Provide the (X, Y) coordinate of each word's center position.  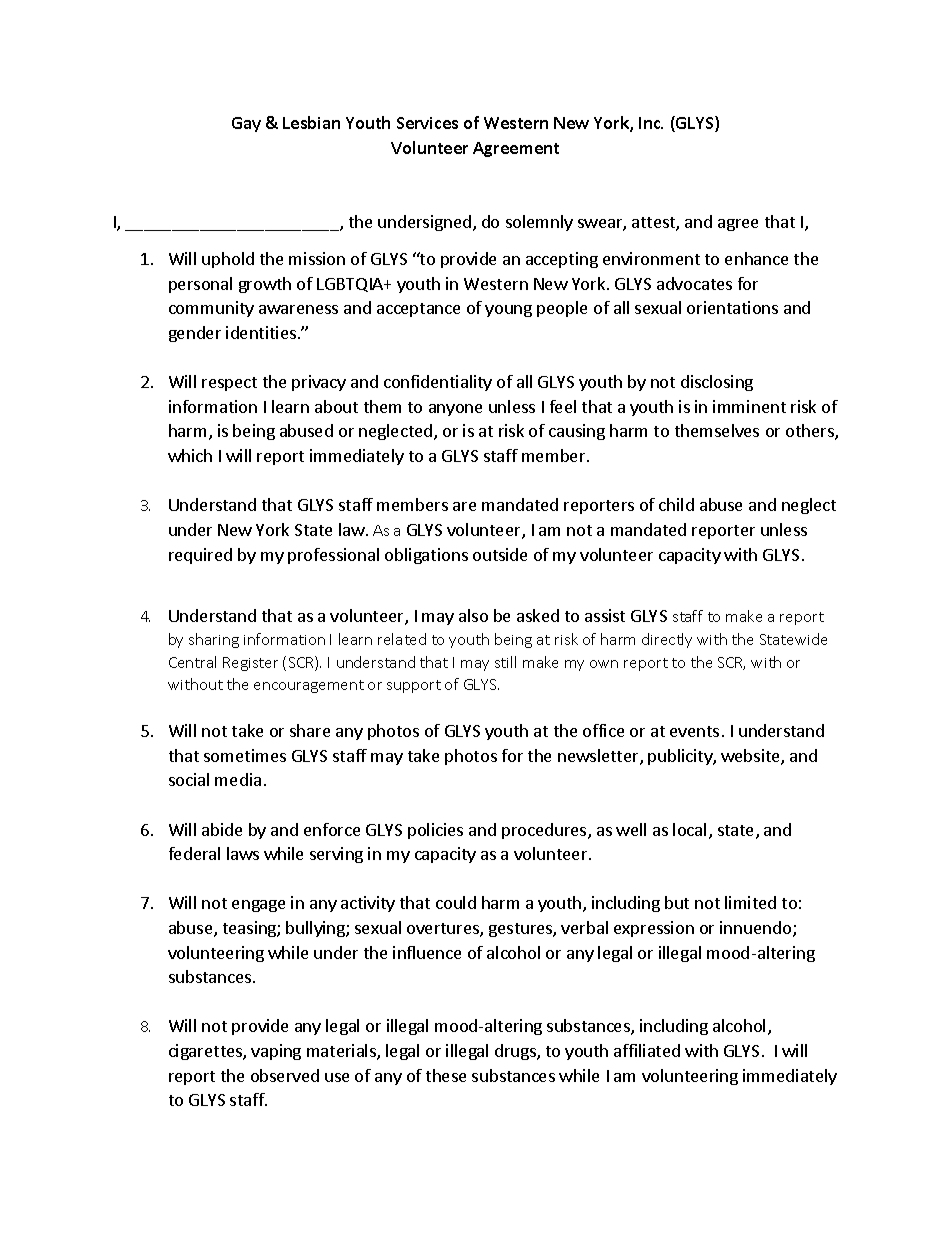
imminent (749, 406)
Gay (246, 124)
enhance (756, 258)
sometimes (245, 755)
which (190, 455)
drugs (516, 1052)
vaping (276, 1052)
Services (427, 123)
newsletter (599, 757)
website (751, 757)
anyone (455, 410)
